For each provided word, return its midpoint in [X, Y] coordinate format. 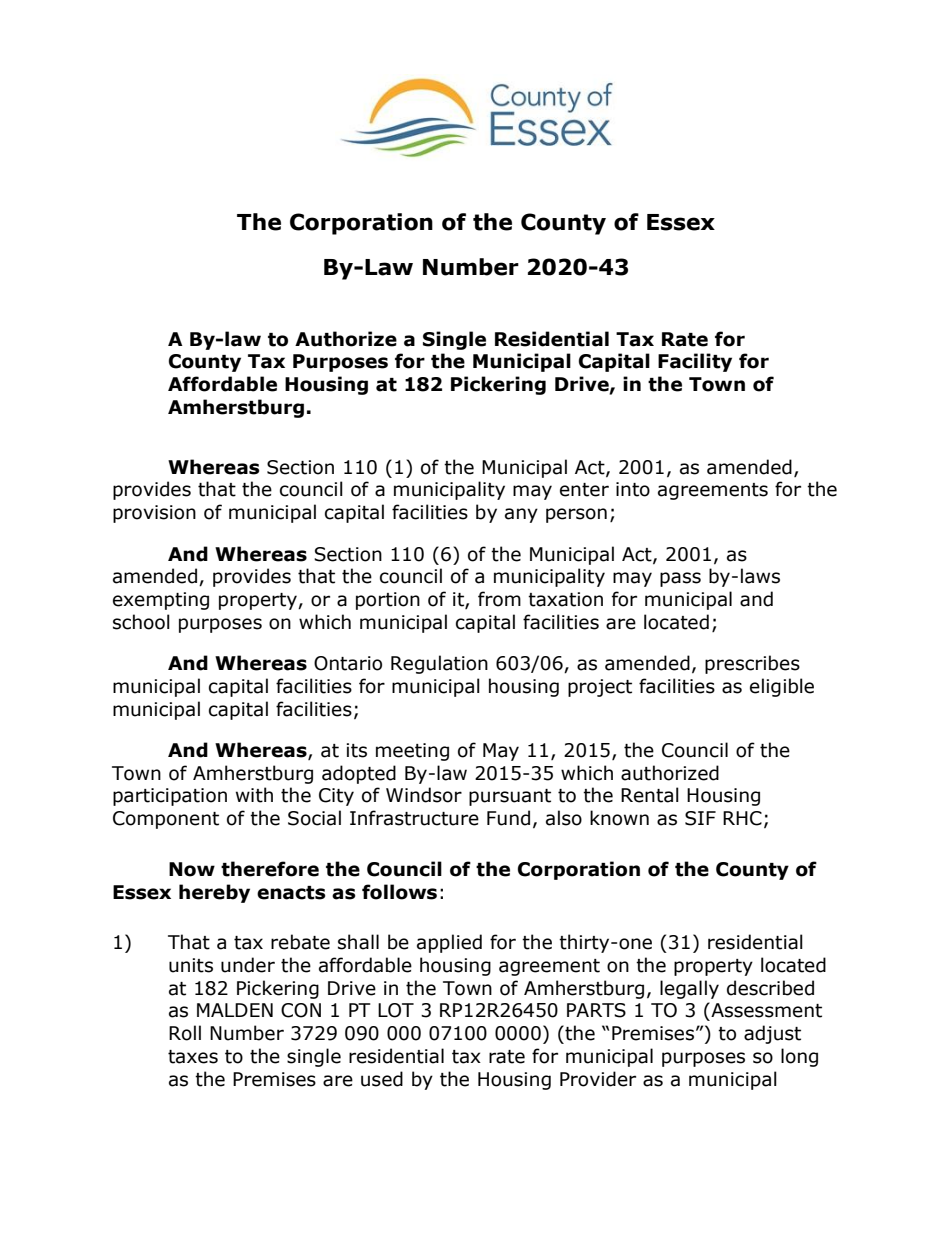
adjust [772, 1034]
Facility [695, 362]
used [382, 1079]
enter [584, 490]
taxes [193, 1057]
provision [154, 514]
